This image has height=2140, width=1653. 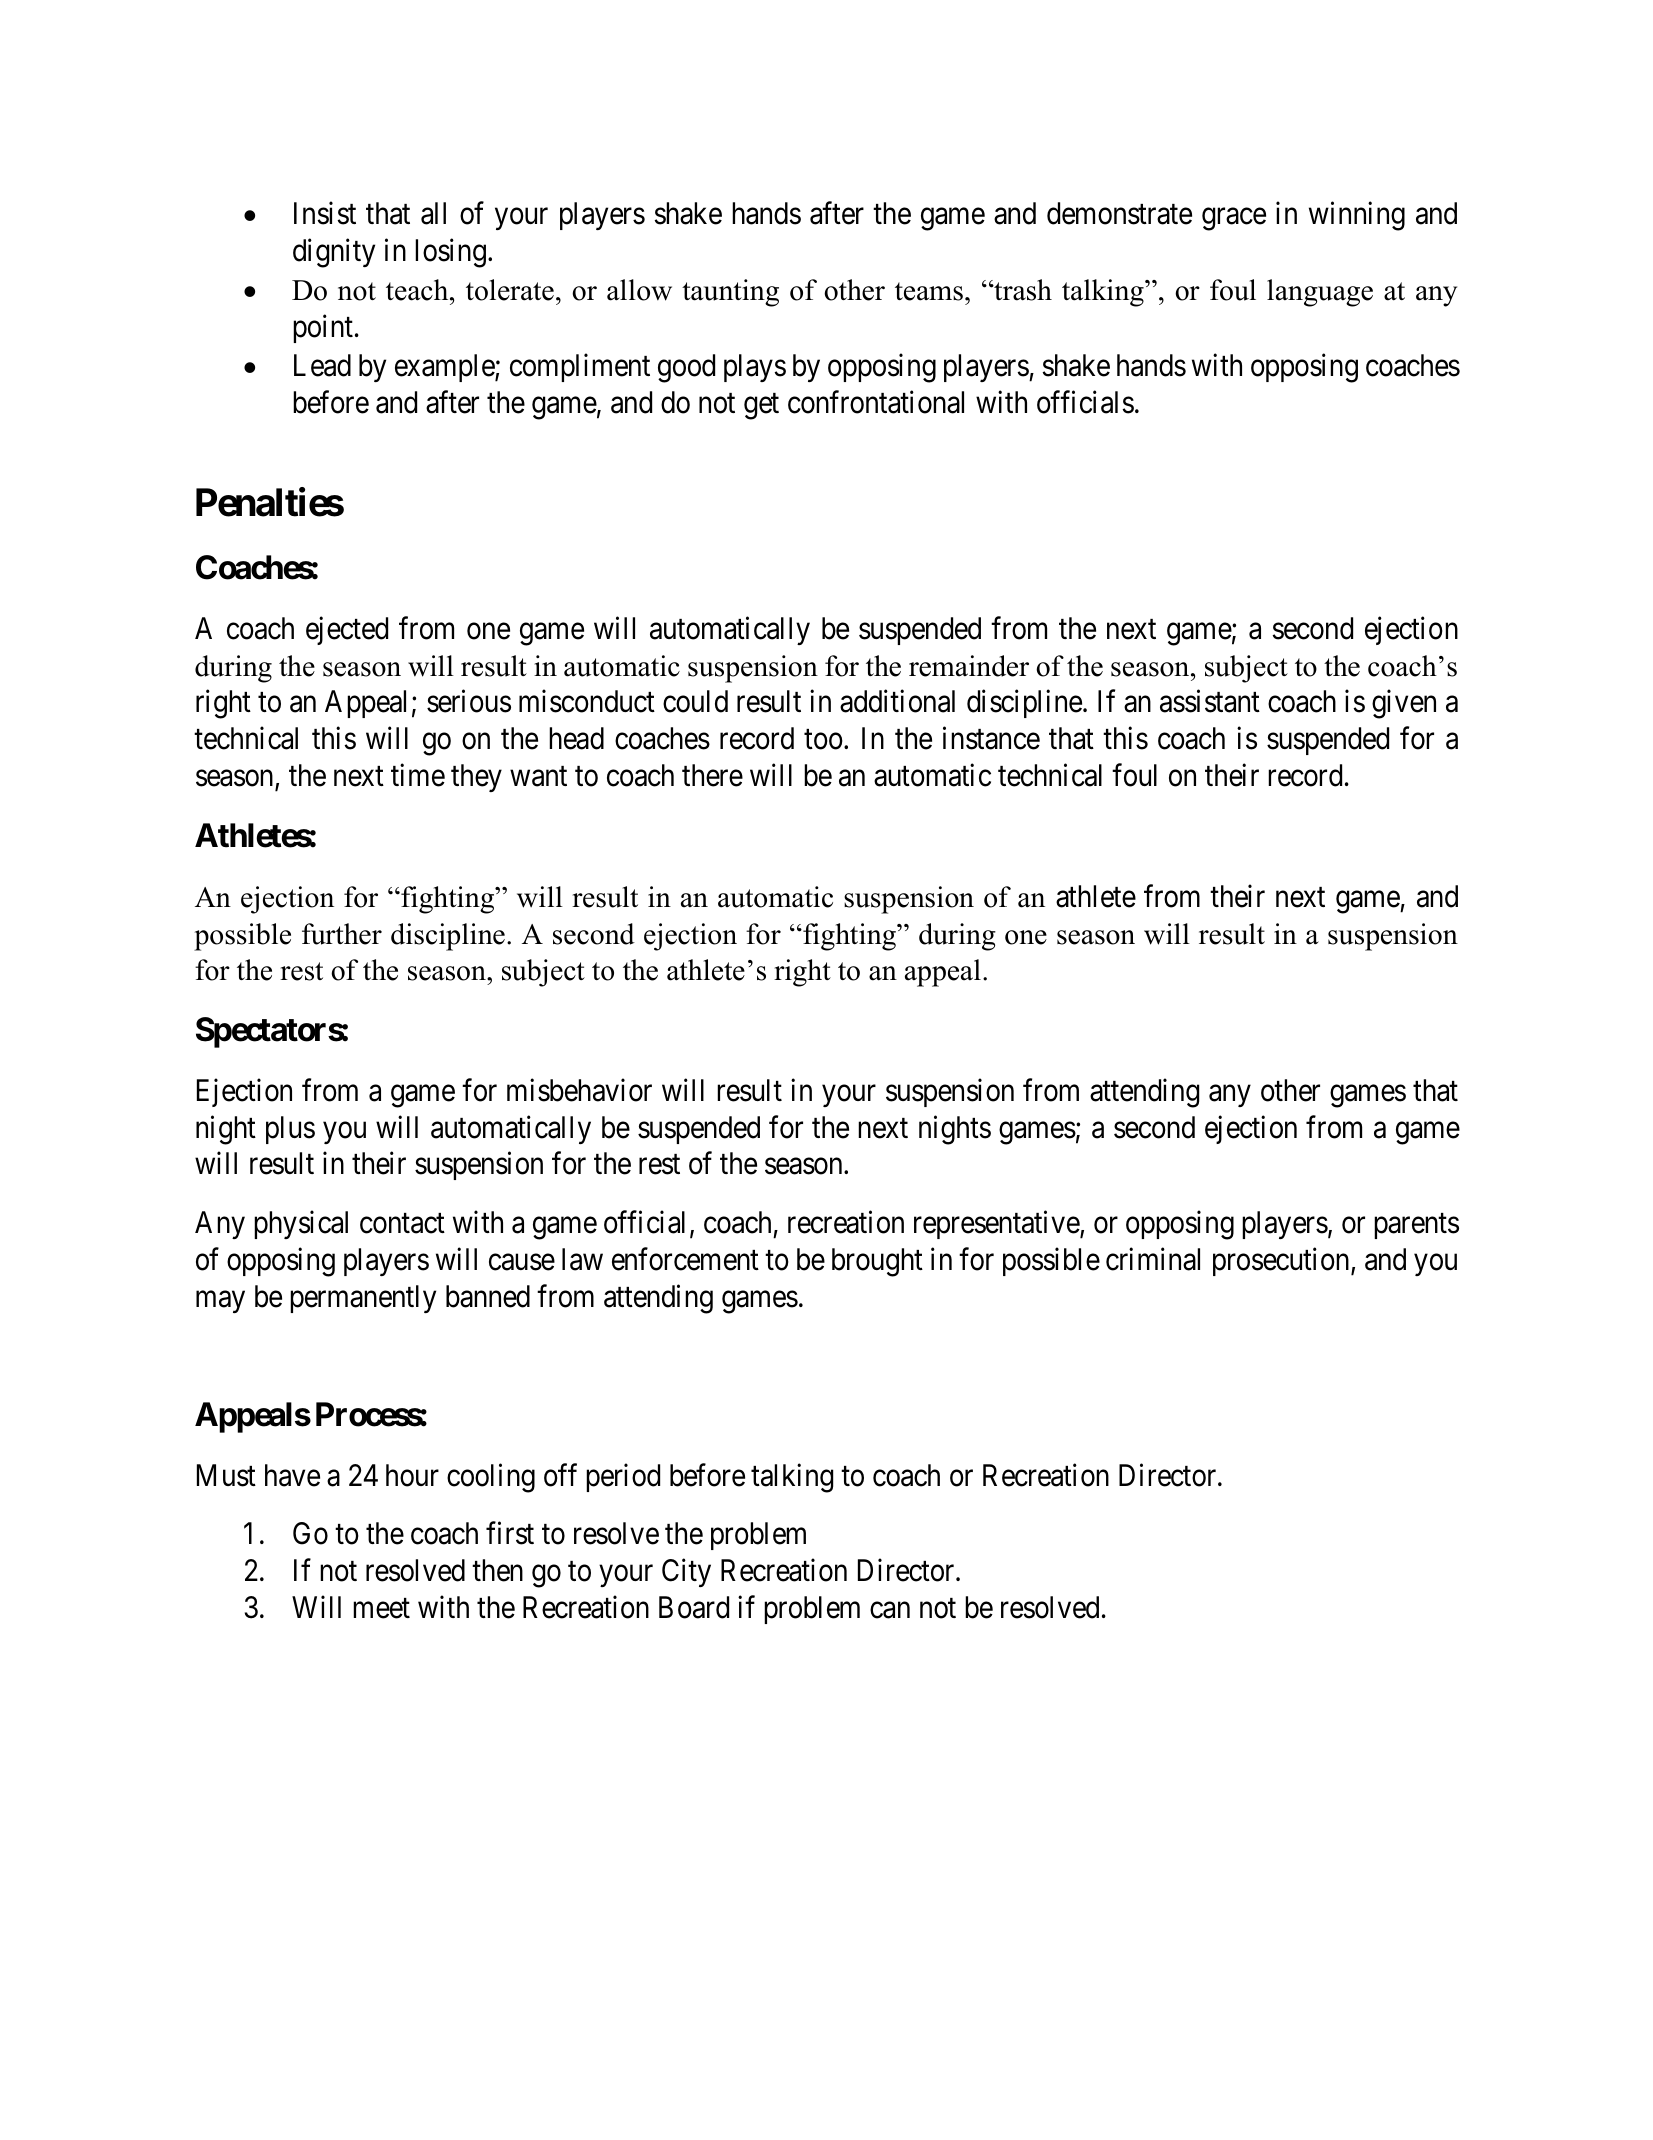 I want to click on there, so click(x=712, y=775).
